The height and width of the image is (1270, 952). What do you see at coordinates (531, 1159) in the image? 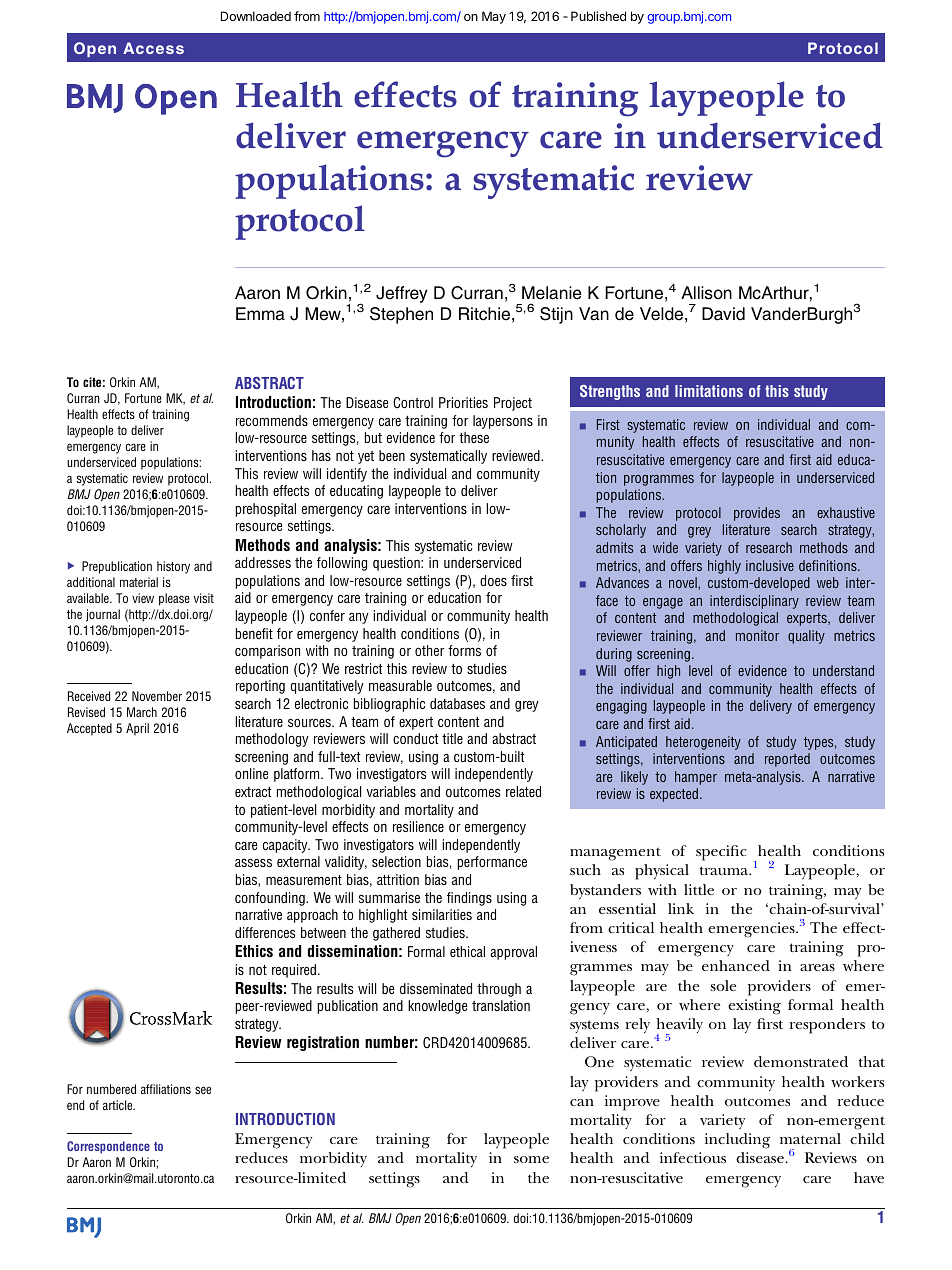
I see `some` at bounding box center [531, 1159].
